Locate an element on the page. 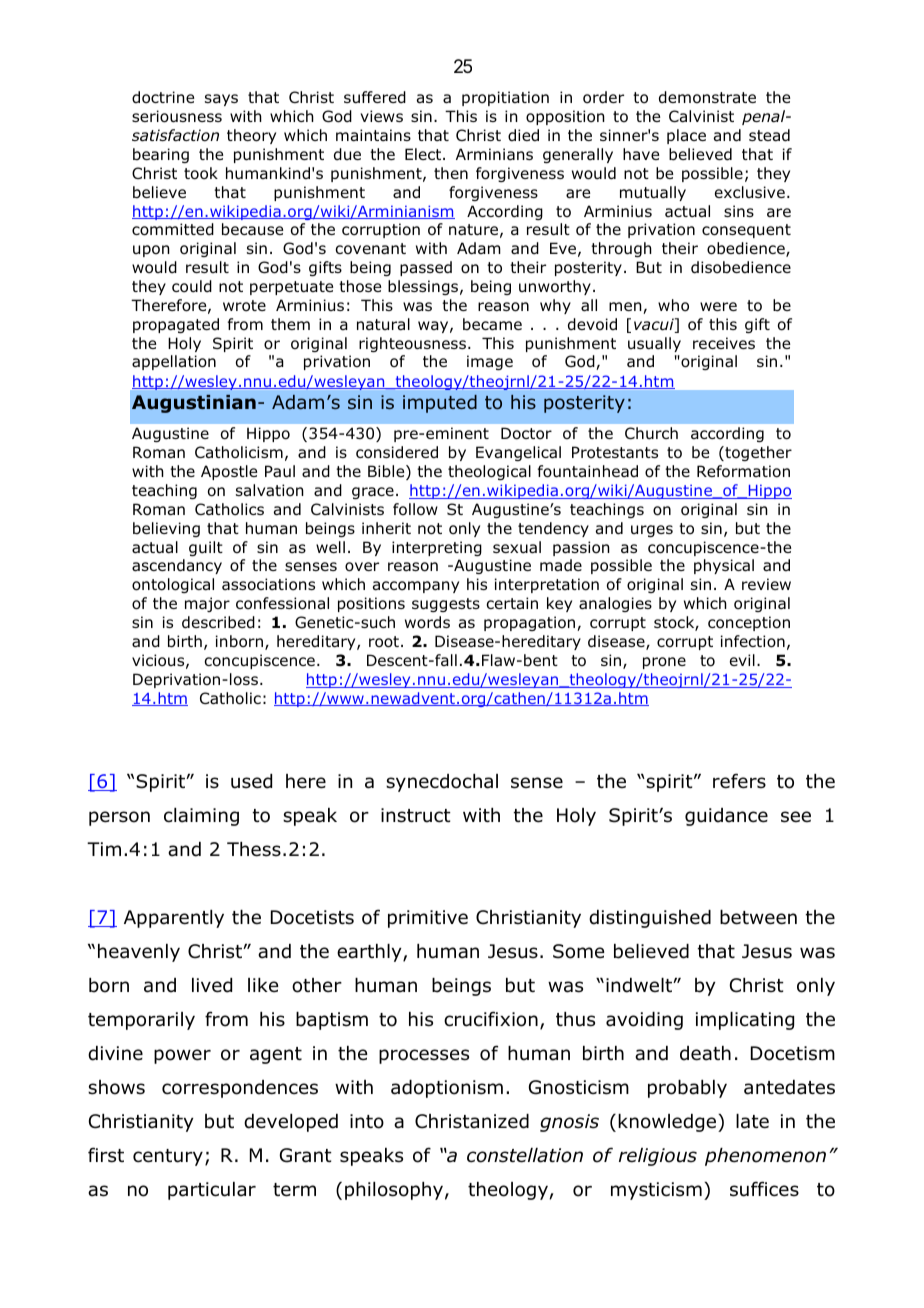 The width and height of the document is (924, 1308). place is located at coordinates (686, 136).
